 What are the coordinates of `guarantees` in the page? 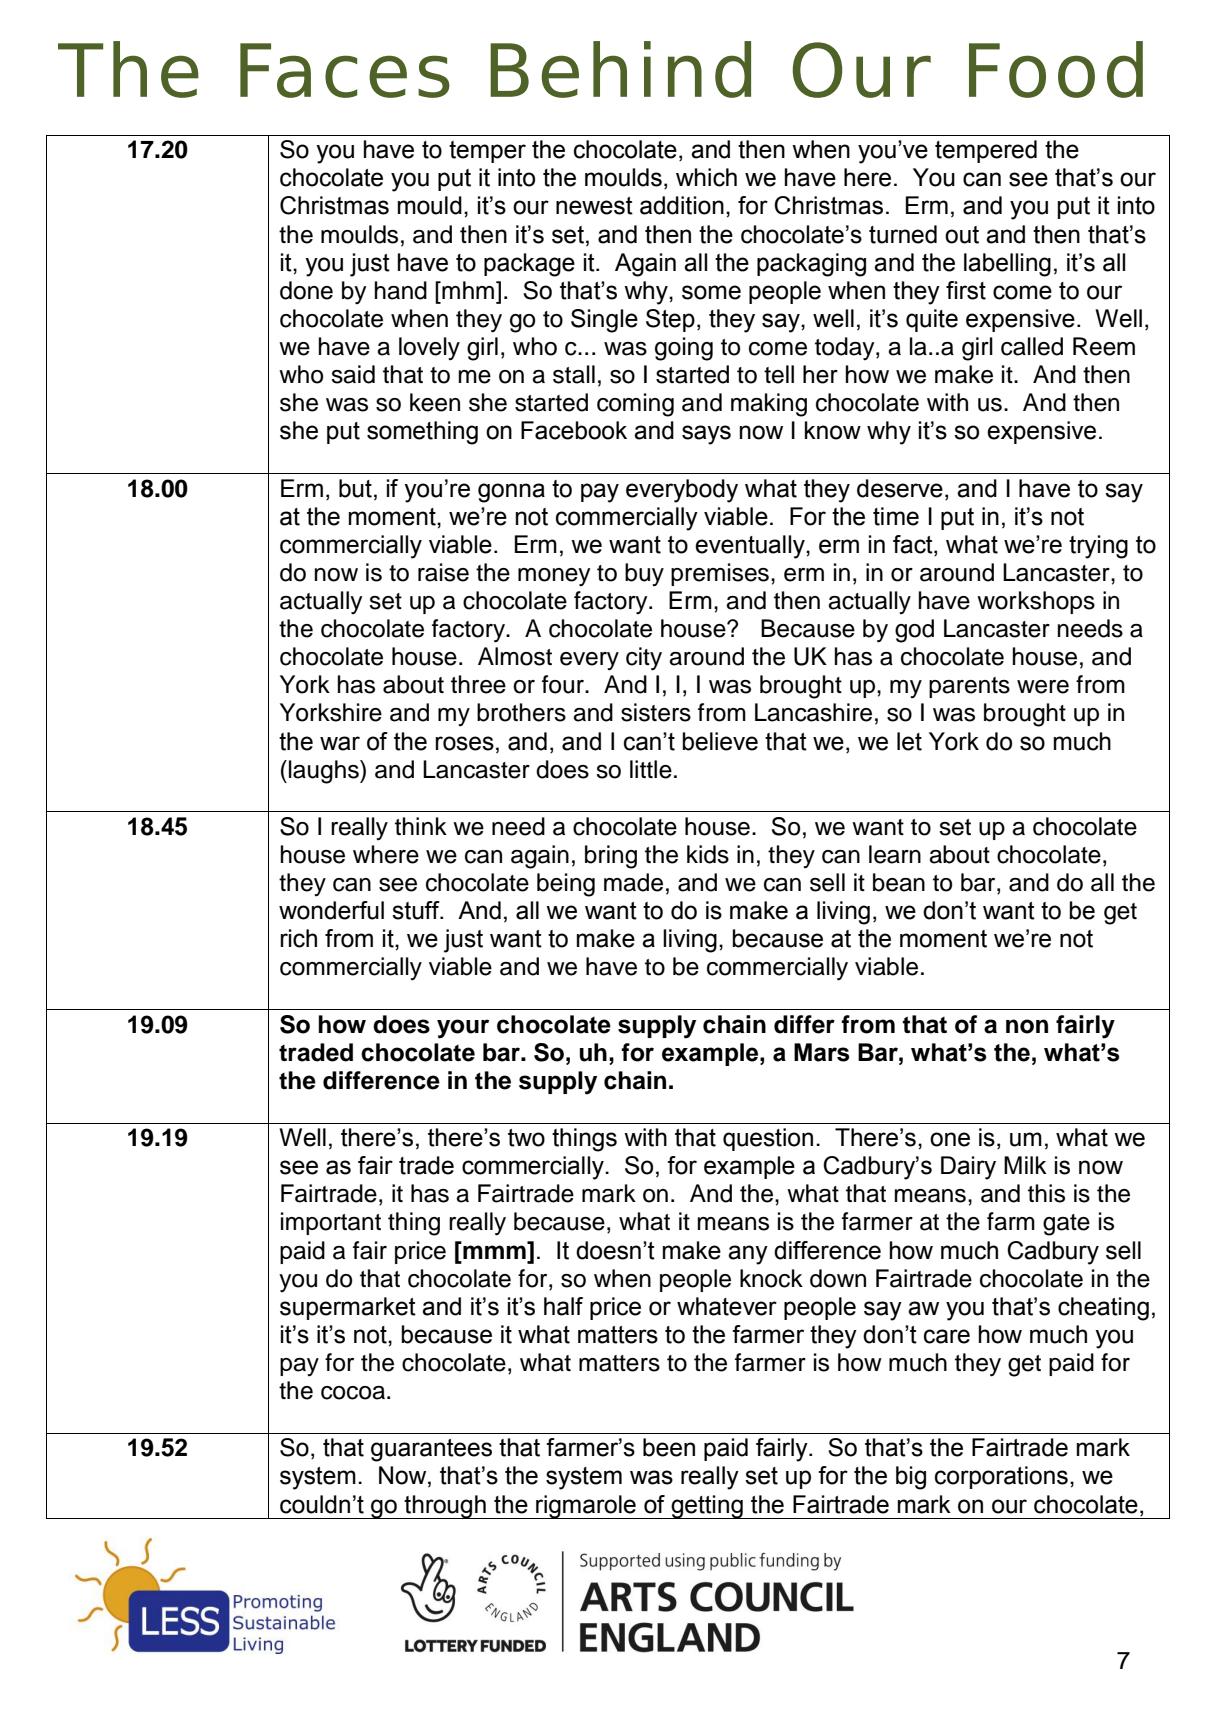 It's located at (431, 1450).
